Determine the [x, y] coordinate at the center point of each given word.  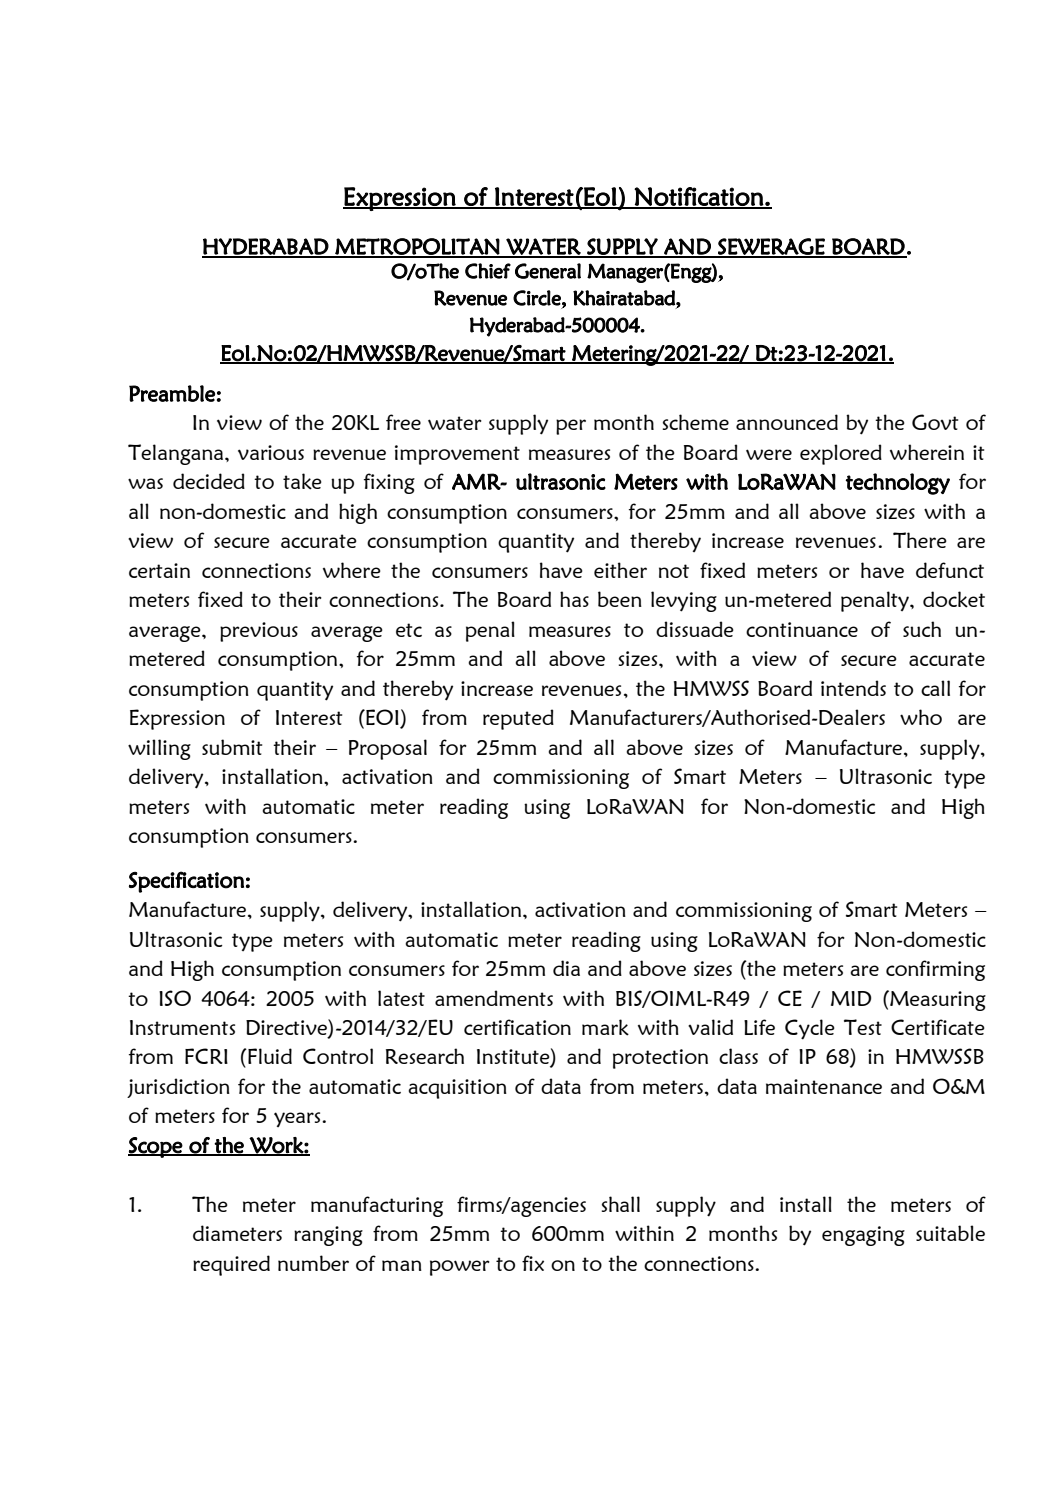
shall [621, 1204]
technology [898, 484]
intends [853, 688]
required [231, 1265]
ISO [175, 998]
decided [209, 481]
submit [232, 747]
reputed [518, 719]
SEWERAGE [771, 247]
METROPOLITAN [417, 247]
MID [851, 998]
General [548, 271]
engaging [863, 1236]
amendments [494, 998]
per [571, 427]
